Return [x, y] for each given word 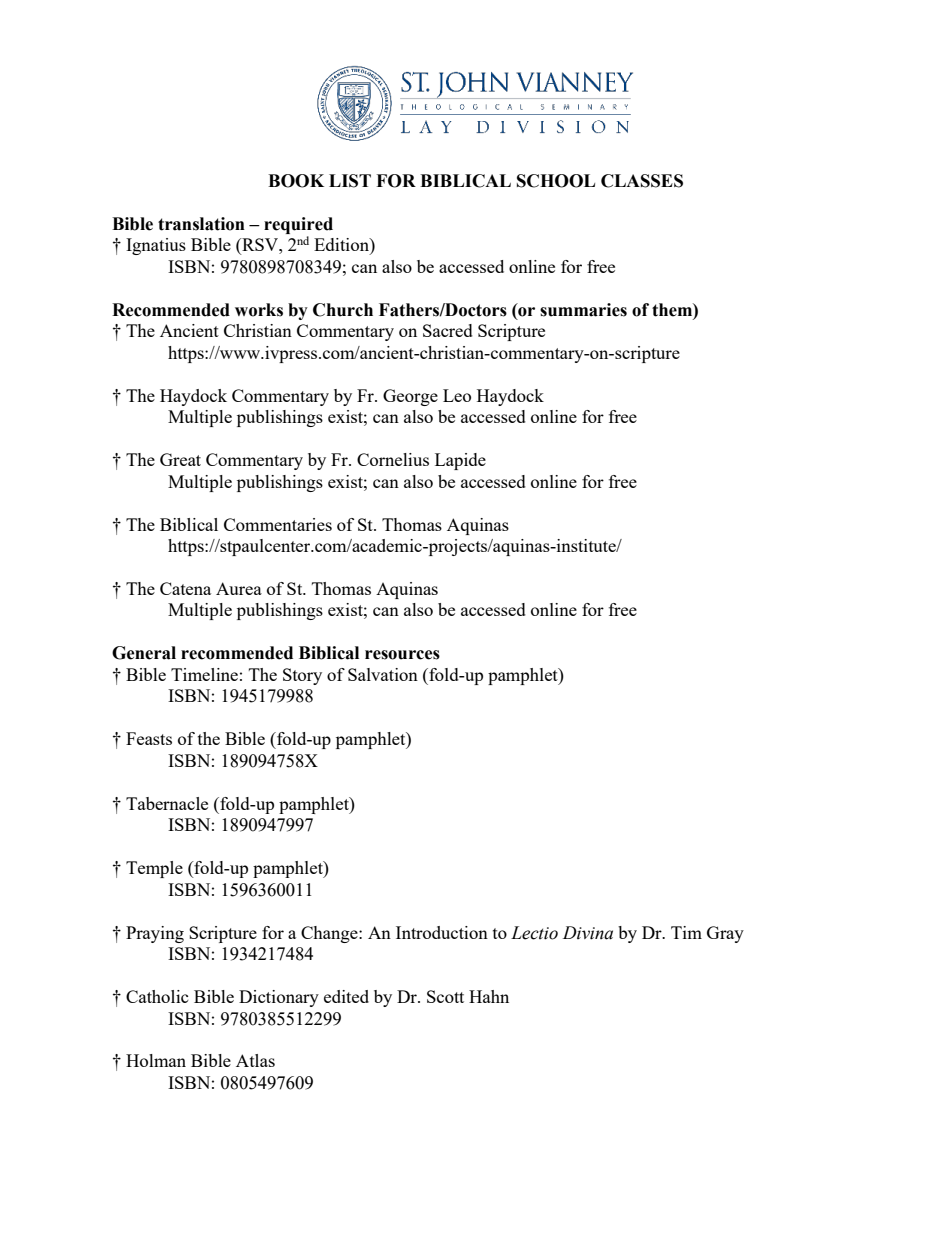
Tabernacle [167, 803]
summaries [583, 310]
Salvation [383, 674]
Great [180, 459]
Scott [445, 996]
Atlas [255, 1060]
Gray [725, 934]
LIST [350, 181]
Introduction [442, 932]
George [410, 397]
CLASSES [642, 181]
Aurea [239, 588]
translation [201, 224]
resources [402, 655]
